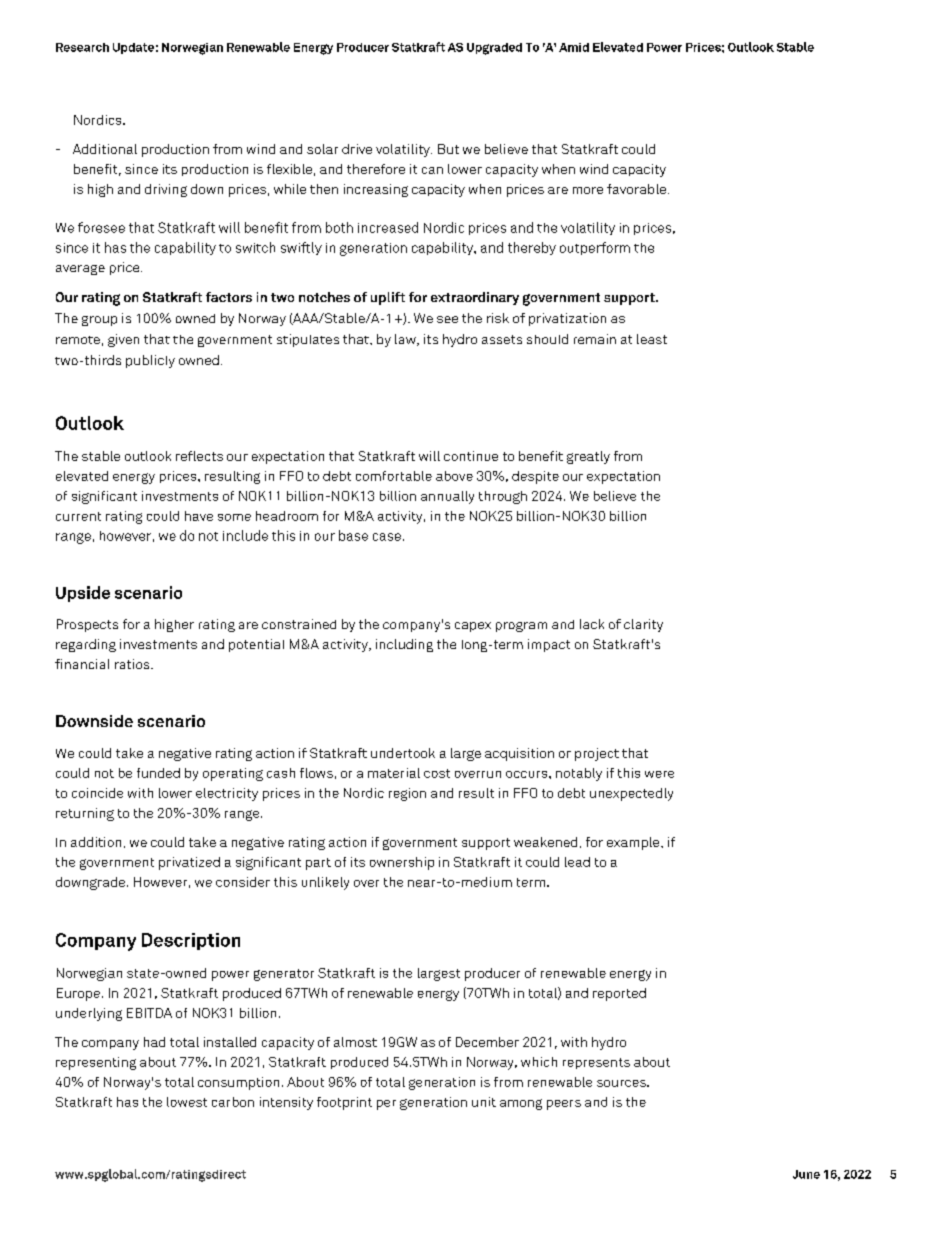  I want to click on lowest, so click(187, 1102).
